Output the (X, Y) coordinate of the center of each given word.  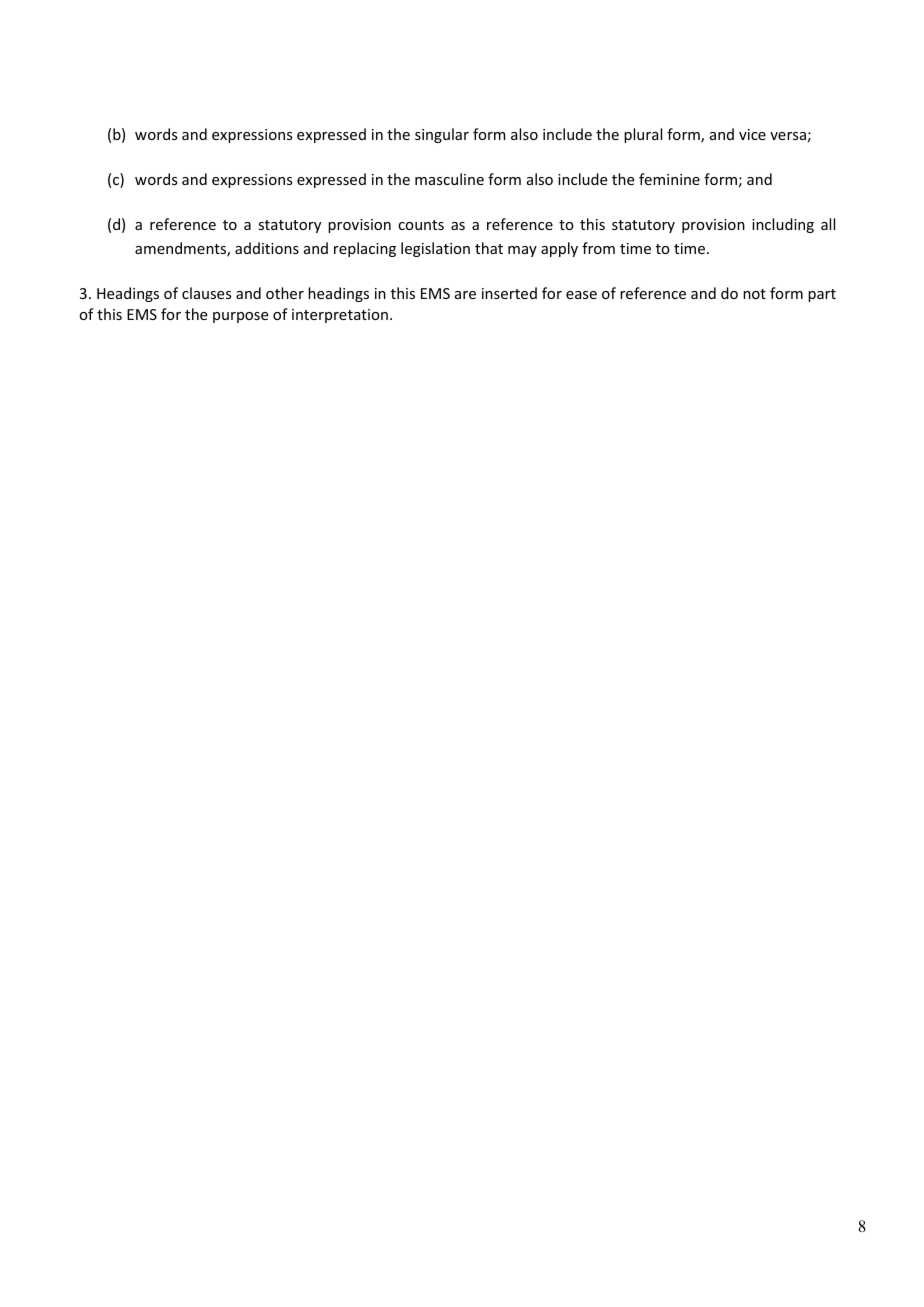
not (754, 294)
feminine (669, 179)
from (598, 248)
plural (643, 135)
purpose (240, 317)
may (522, 251)
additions (267, 248)
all (828, 224)
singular (442, 135)
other (285, 293)
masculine (449, 179)
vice (752, 134)
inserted (509, 293)
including (783, 225)
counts (421, 225)
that (489, 248)
